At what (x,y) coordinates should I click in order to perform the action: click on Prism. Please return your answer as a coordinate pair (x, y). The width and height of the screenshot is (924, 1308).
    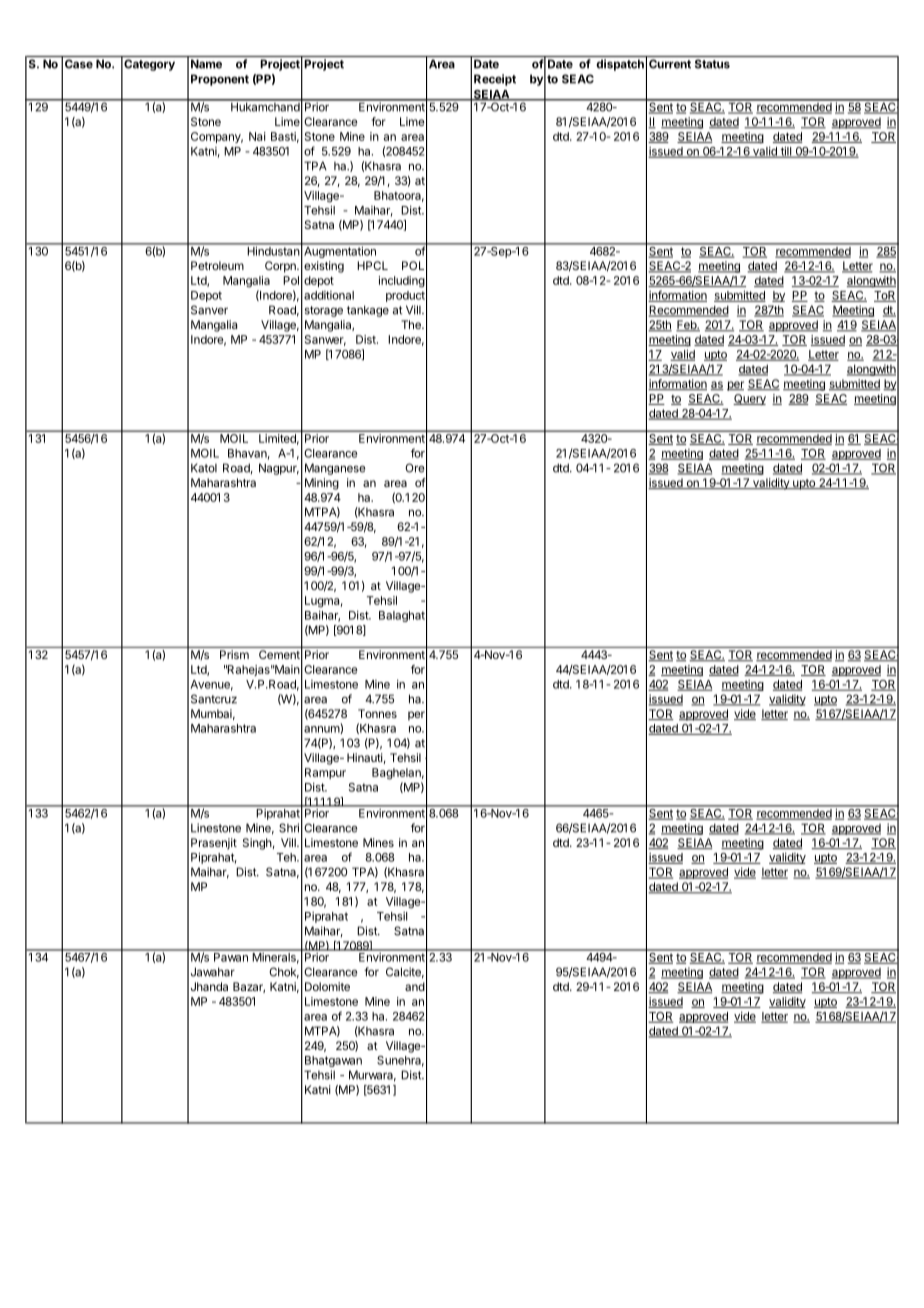
    Looking at the image, I should click on (234, 654).
